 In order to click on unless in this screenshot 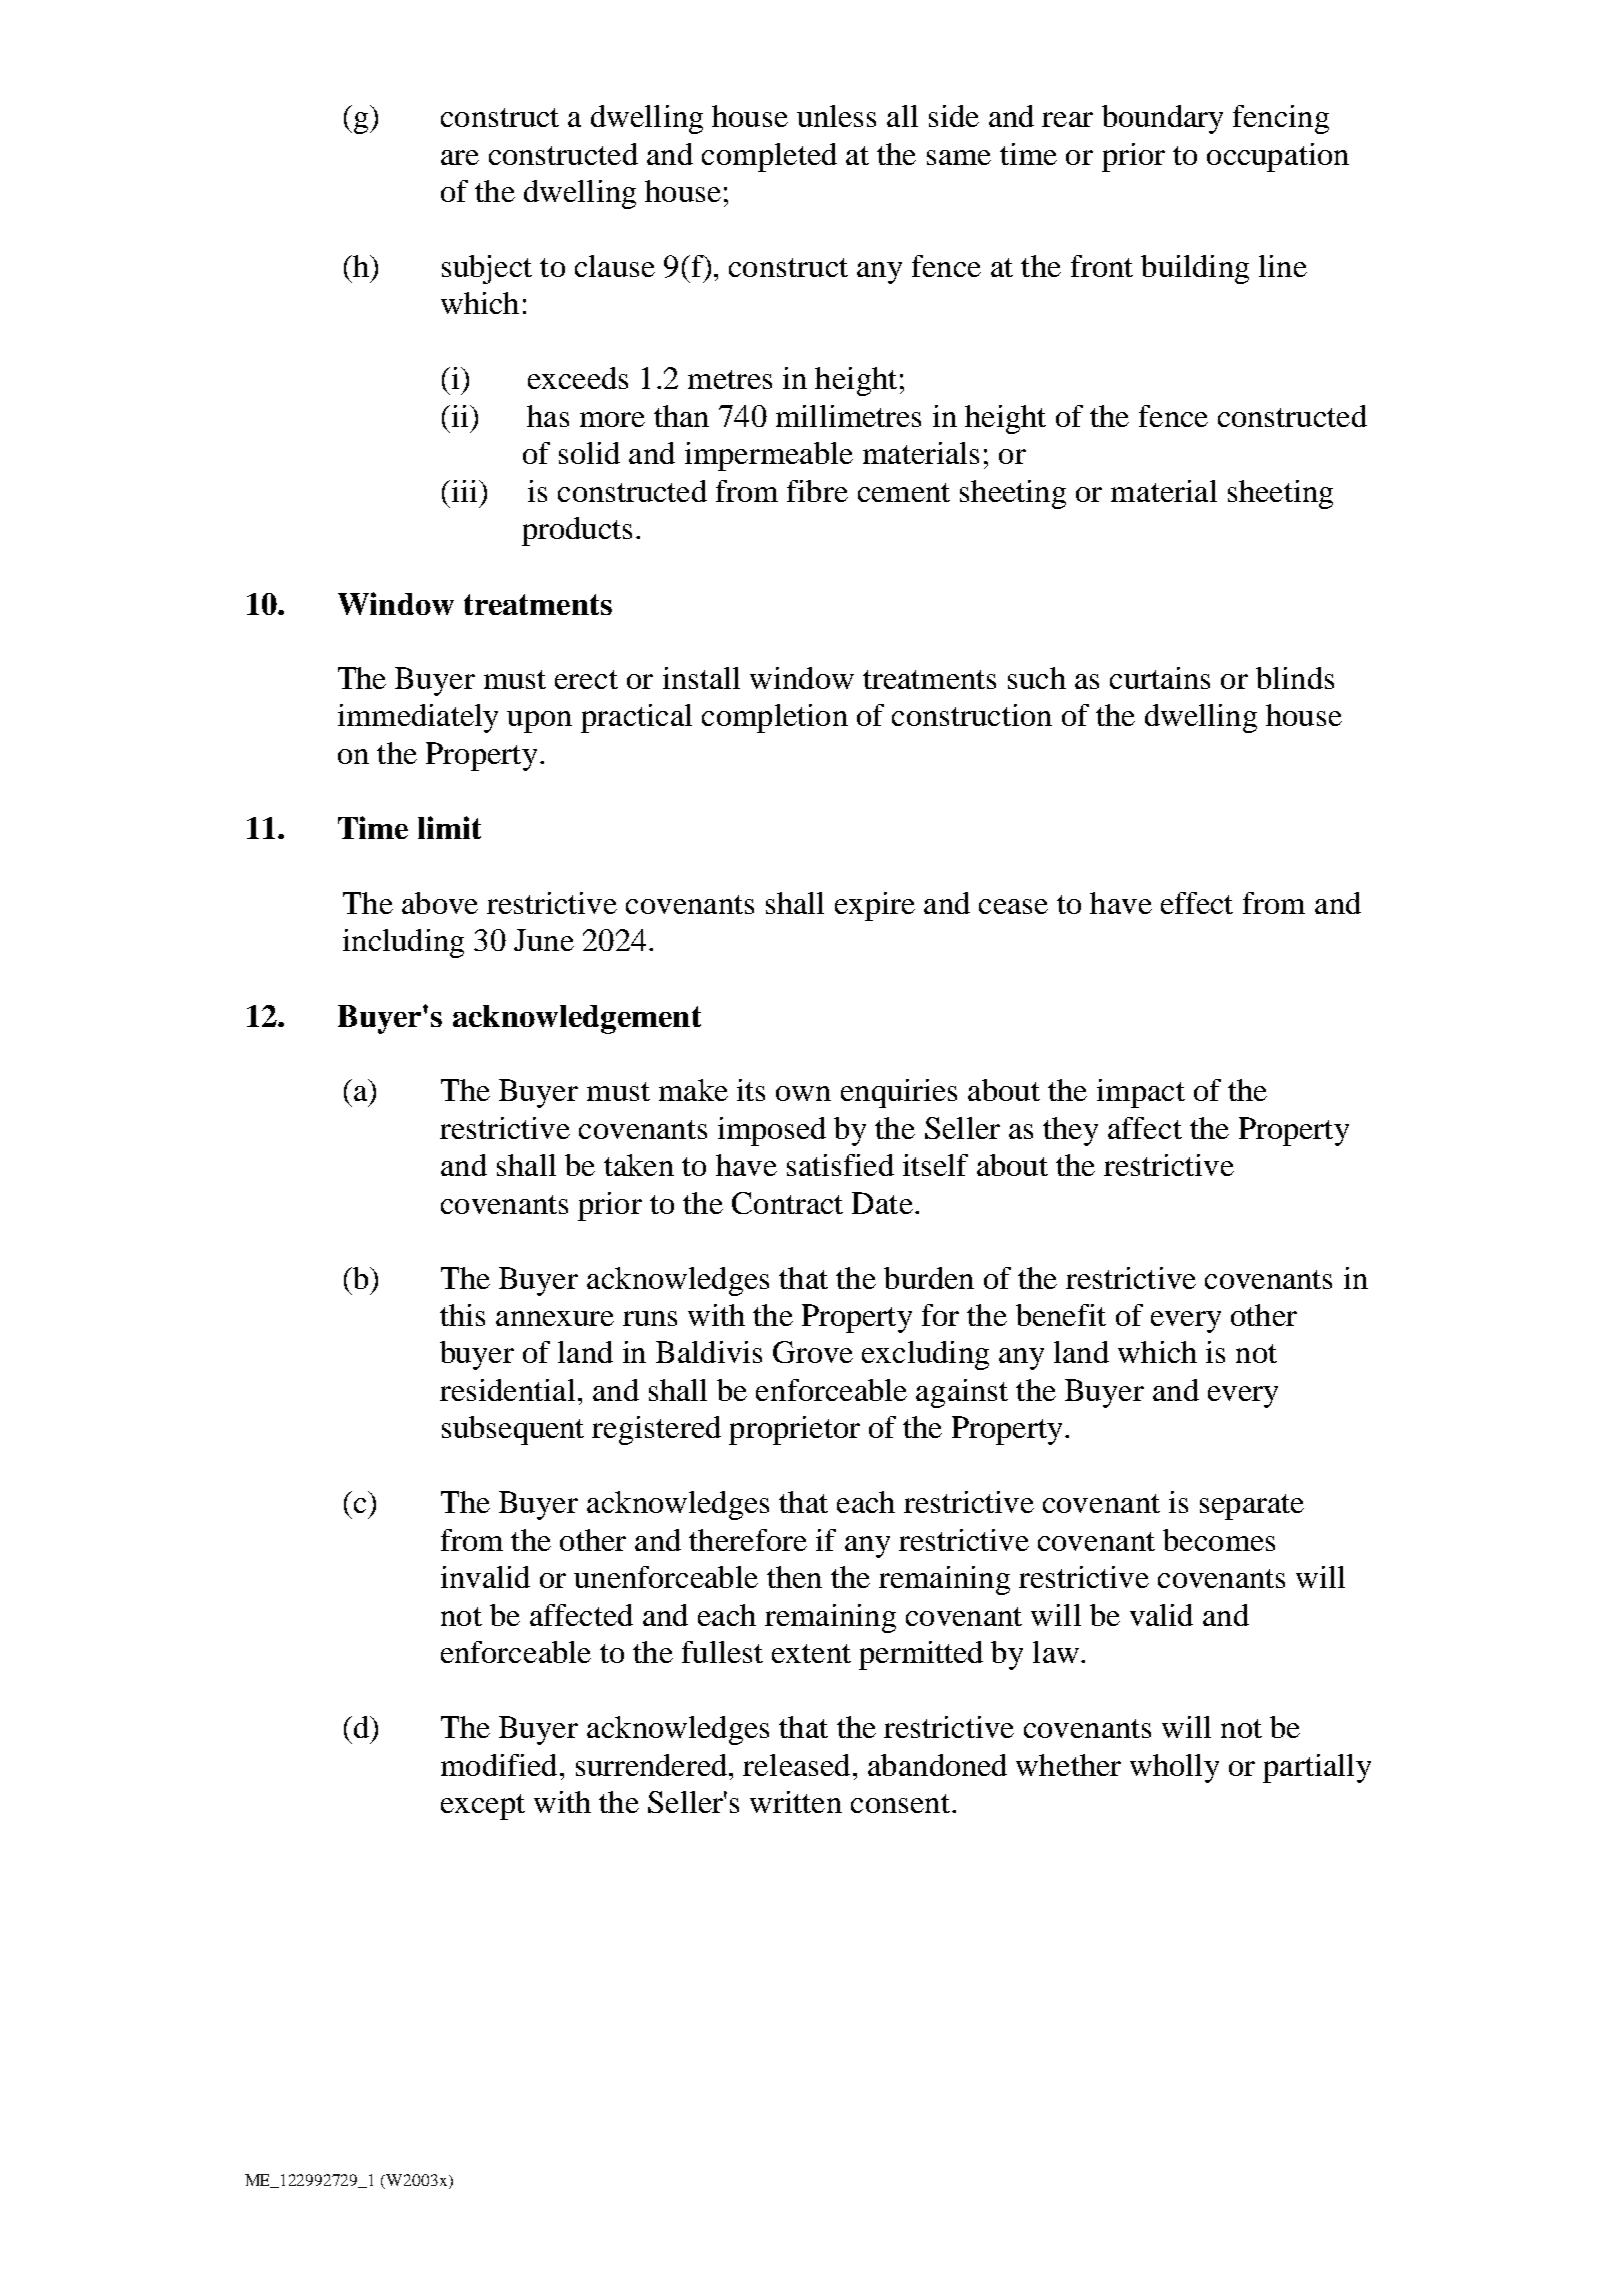, I will do `click(836, 116)`.
